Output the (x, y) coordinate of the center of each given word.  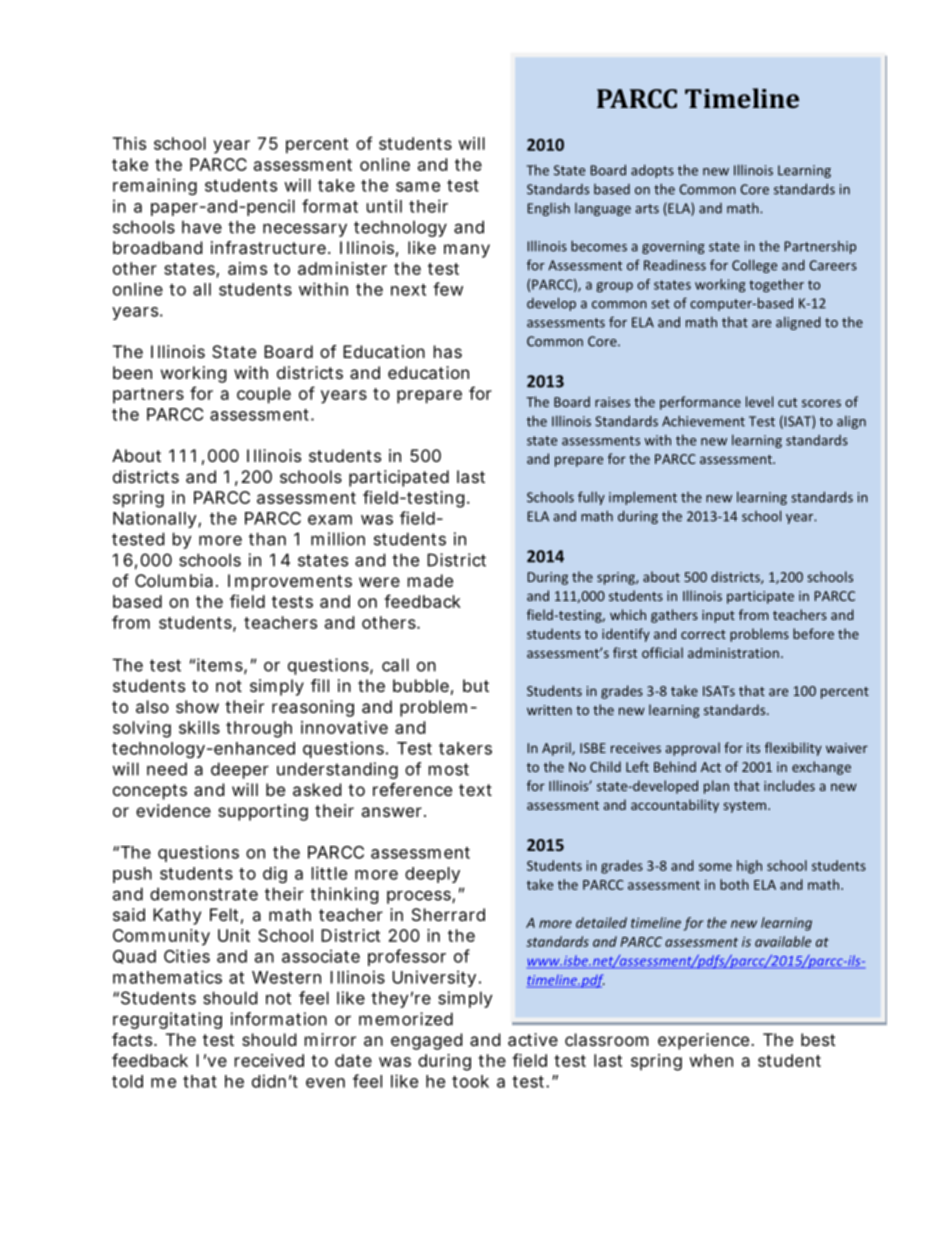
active (533, 1039)
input (718, 616)
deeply (432, 875)
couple (264, 395)
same (418, 187)
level (759, 401)
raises (612, 402)
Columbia (176, 580)
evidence (173, 810)
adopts (652, 171)
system (746, 807)
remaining (155, 186)
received (269, 1060)
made (430, 580)
